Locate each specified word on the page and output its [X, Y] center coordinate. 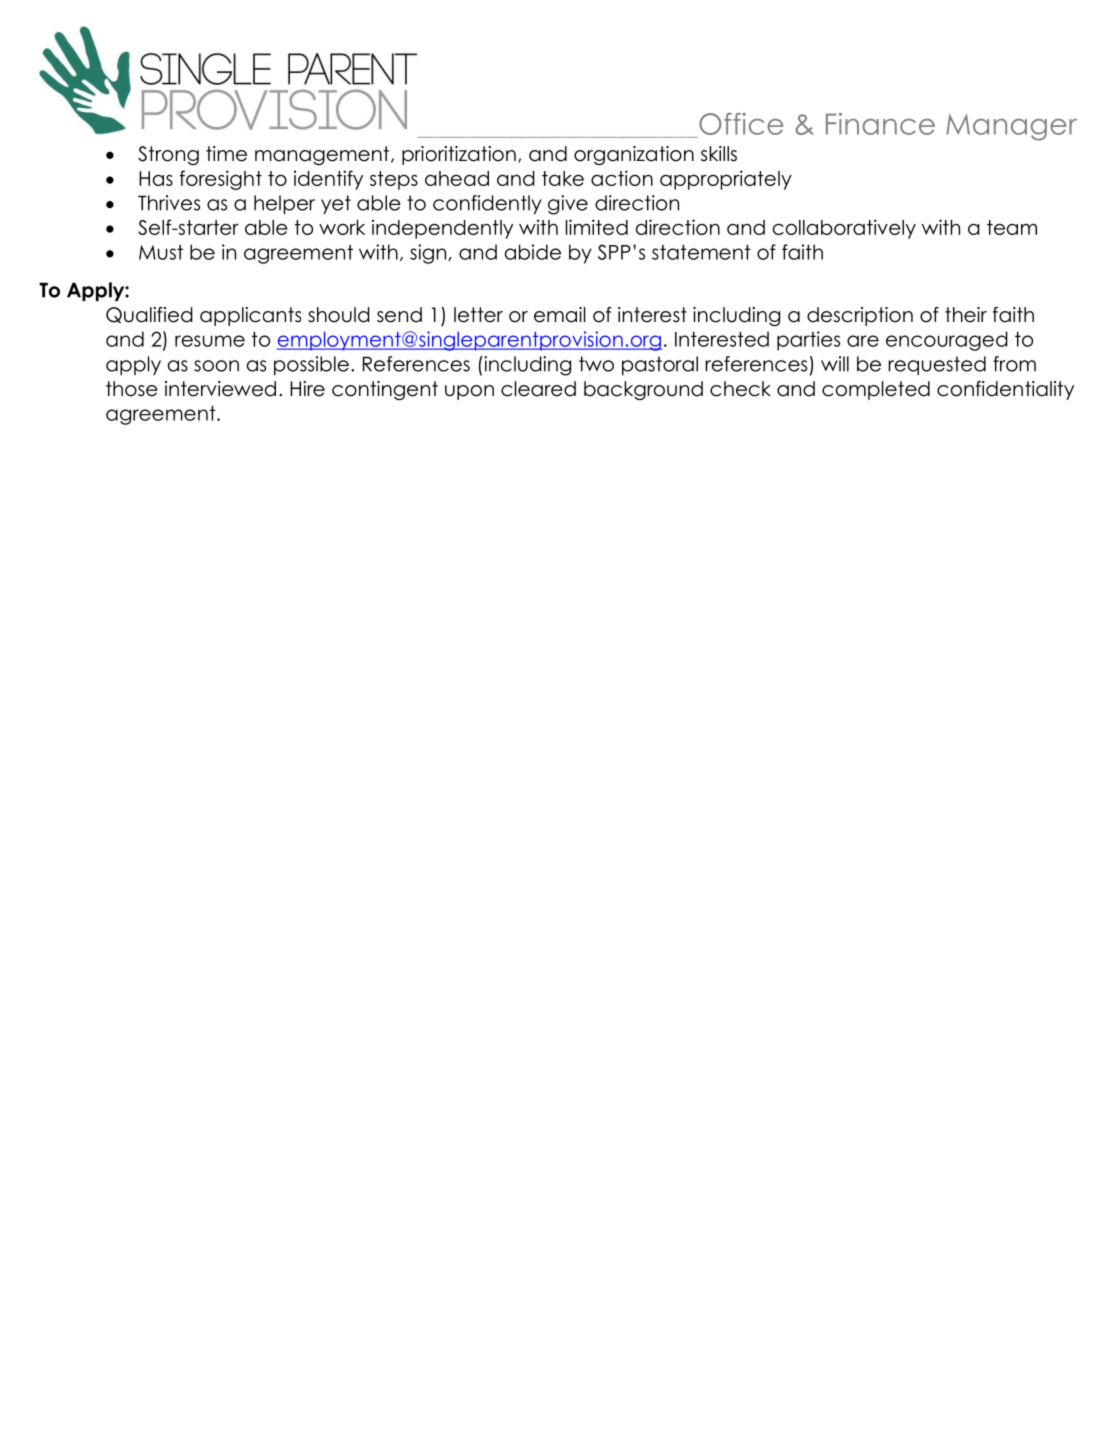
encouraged [947, 341]
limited [597, 227]
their [966, 315]
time [226, 154]
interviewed [220, 389]
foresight [220, 180]
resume [210, 341]
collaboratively [844, 229]
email [560, 315]
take [563, 178]
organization [634, 155]
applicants [250, 316]
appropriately [726, 180]
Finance [880, 124]
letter [478, 315]
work [342, 227]
